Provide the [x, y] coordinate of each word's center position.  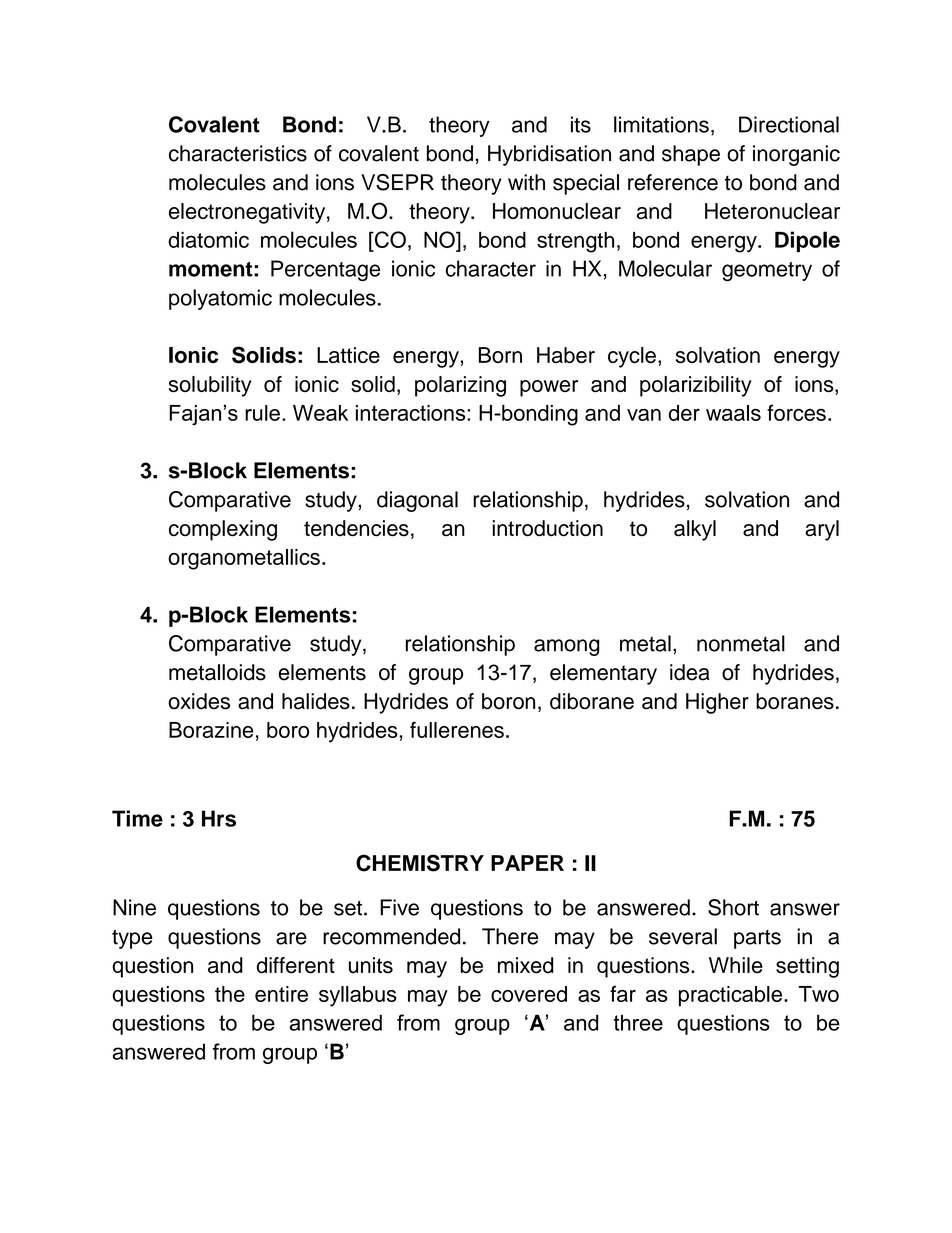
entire [281, 994]
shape [691, 155]
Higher [717, 703]
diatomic [208, 240]
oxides [199, 701]
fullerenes [457, 729]
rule [262, 413]
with [526, 182]
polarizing [460, 386]
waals [733, 413]
